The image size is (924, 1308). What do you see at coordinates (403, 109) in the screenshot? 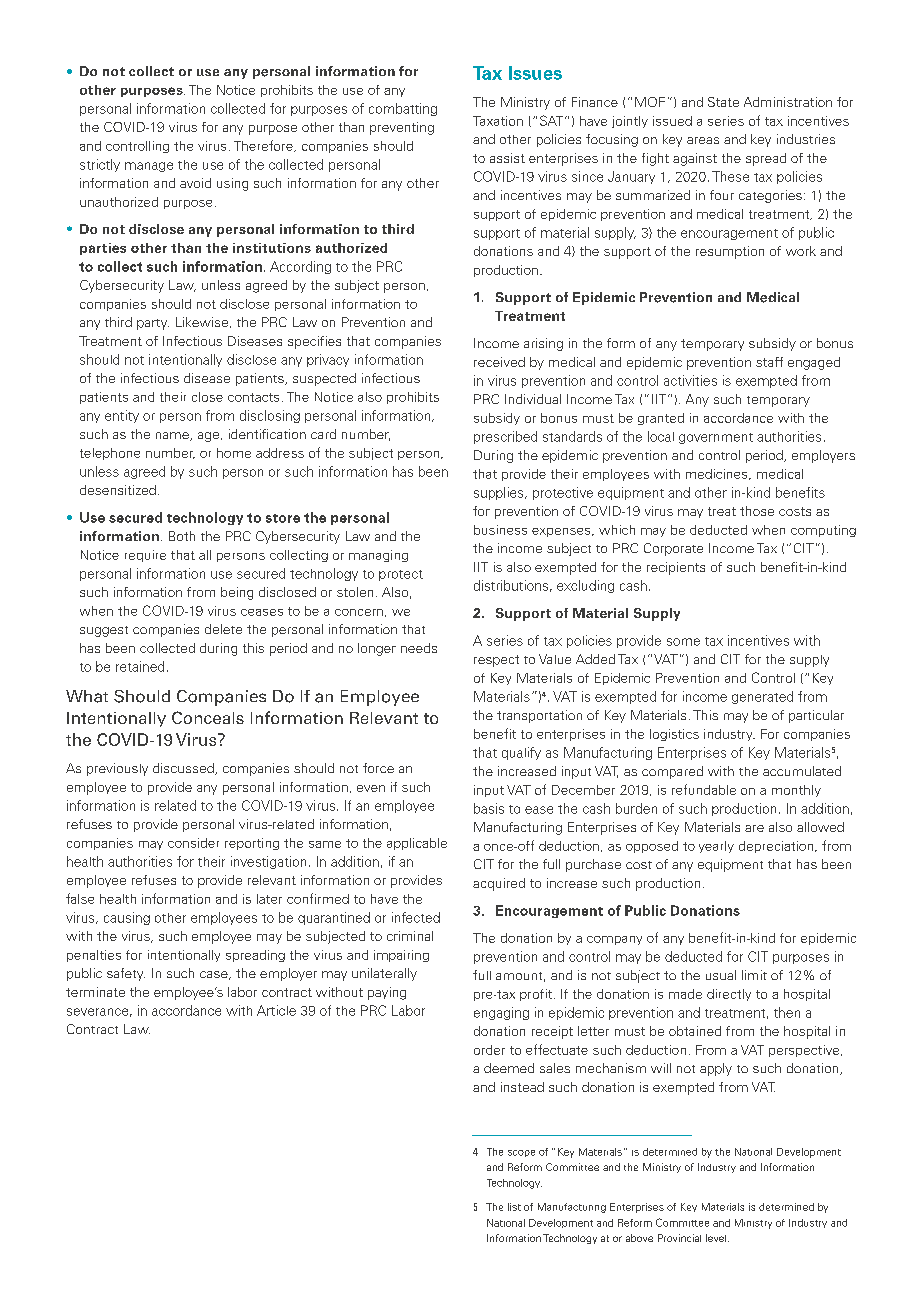
I see `combatting` at bounding box center [403, 109].
